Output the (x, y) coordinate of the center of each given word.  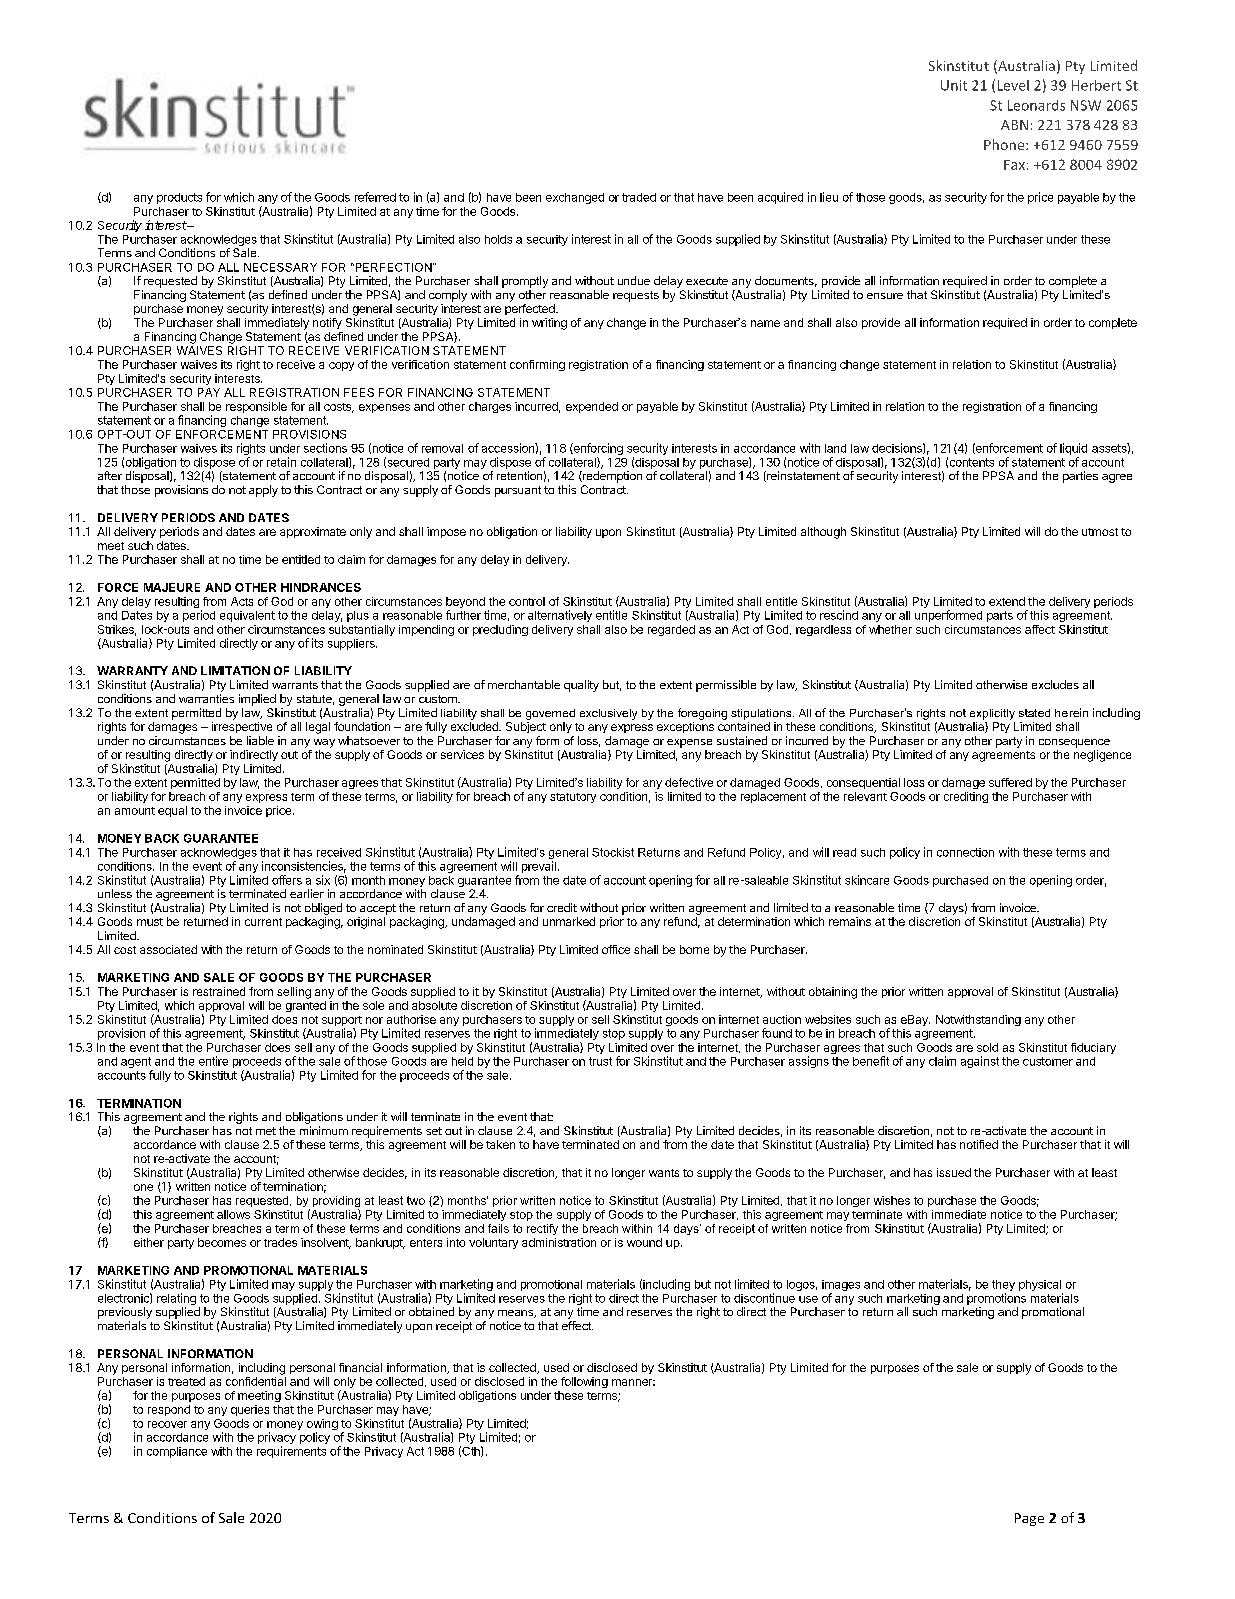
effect (577, 1325)
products (179, 198)
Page (1029, 1519)
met (266, 1131)
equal (172, 811)
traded (639, 197)
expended (592, 407)
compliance (177, 1452)
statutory (573, 798)
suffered (1010, 782)
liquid (1073, 449)
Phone (1005, 144)
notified (979, 1144)
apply (263, 491)
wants (664, 1173)
